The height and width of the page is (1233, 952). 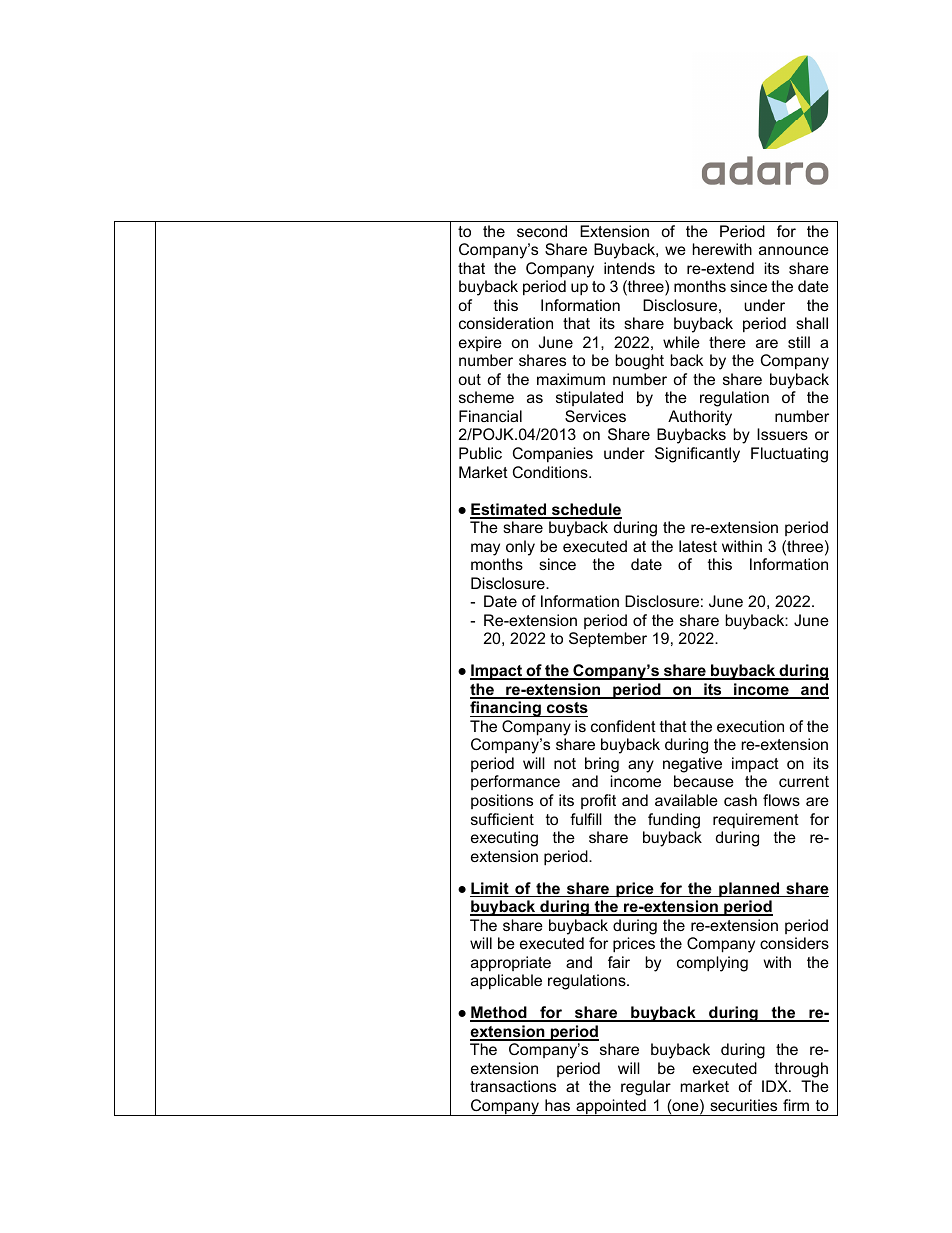 I want to click on intends, so click(x=629, y=268).
